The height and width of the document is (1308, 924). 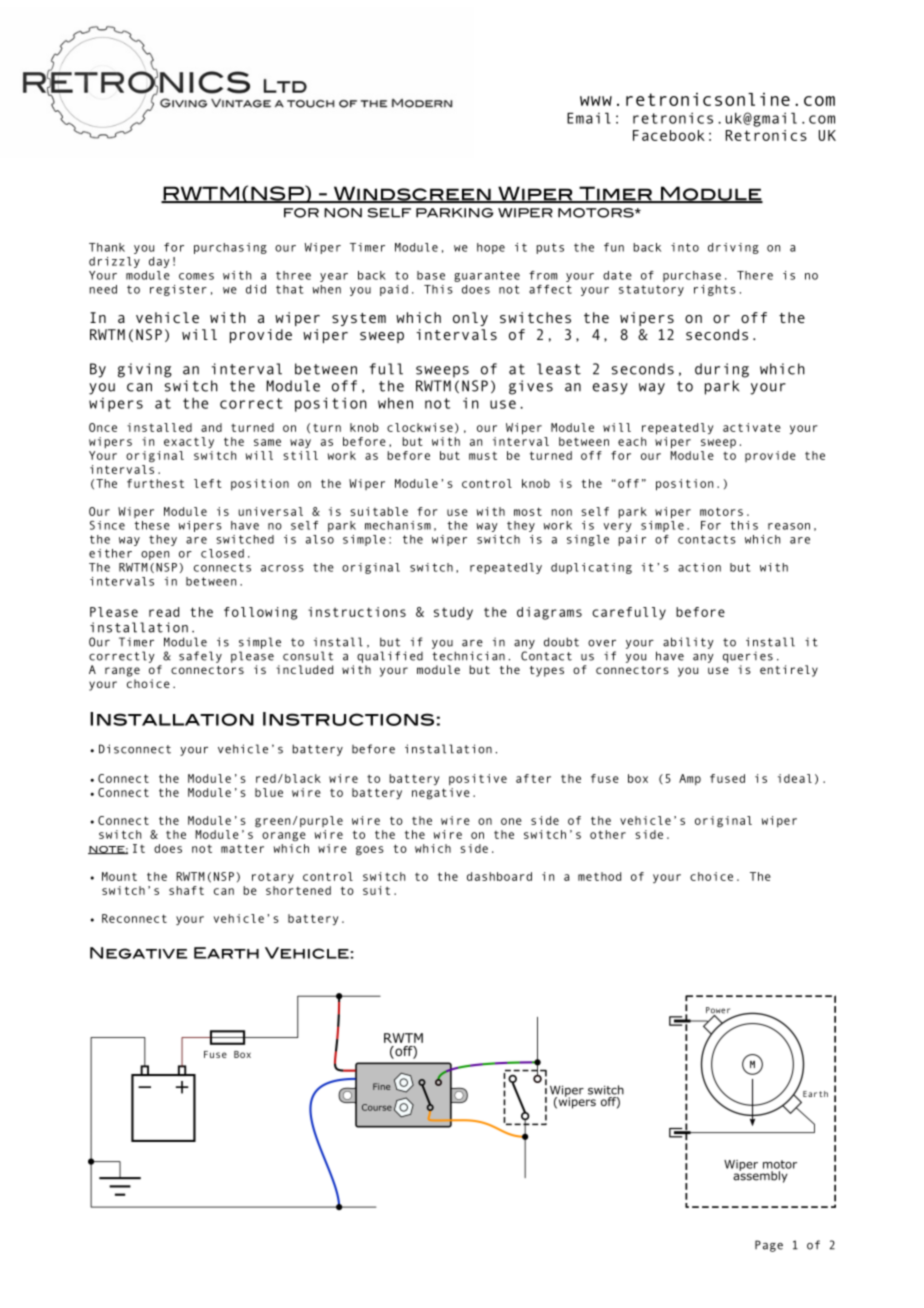 I want to click on technician, so click(x=468, y=656).
